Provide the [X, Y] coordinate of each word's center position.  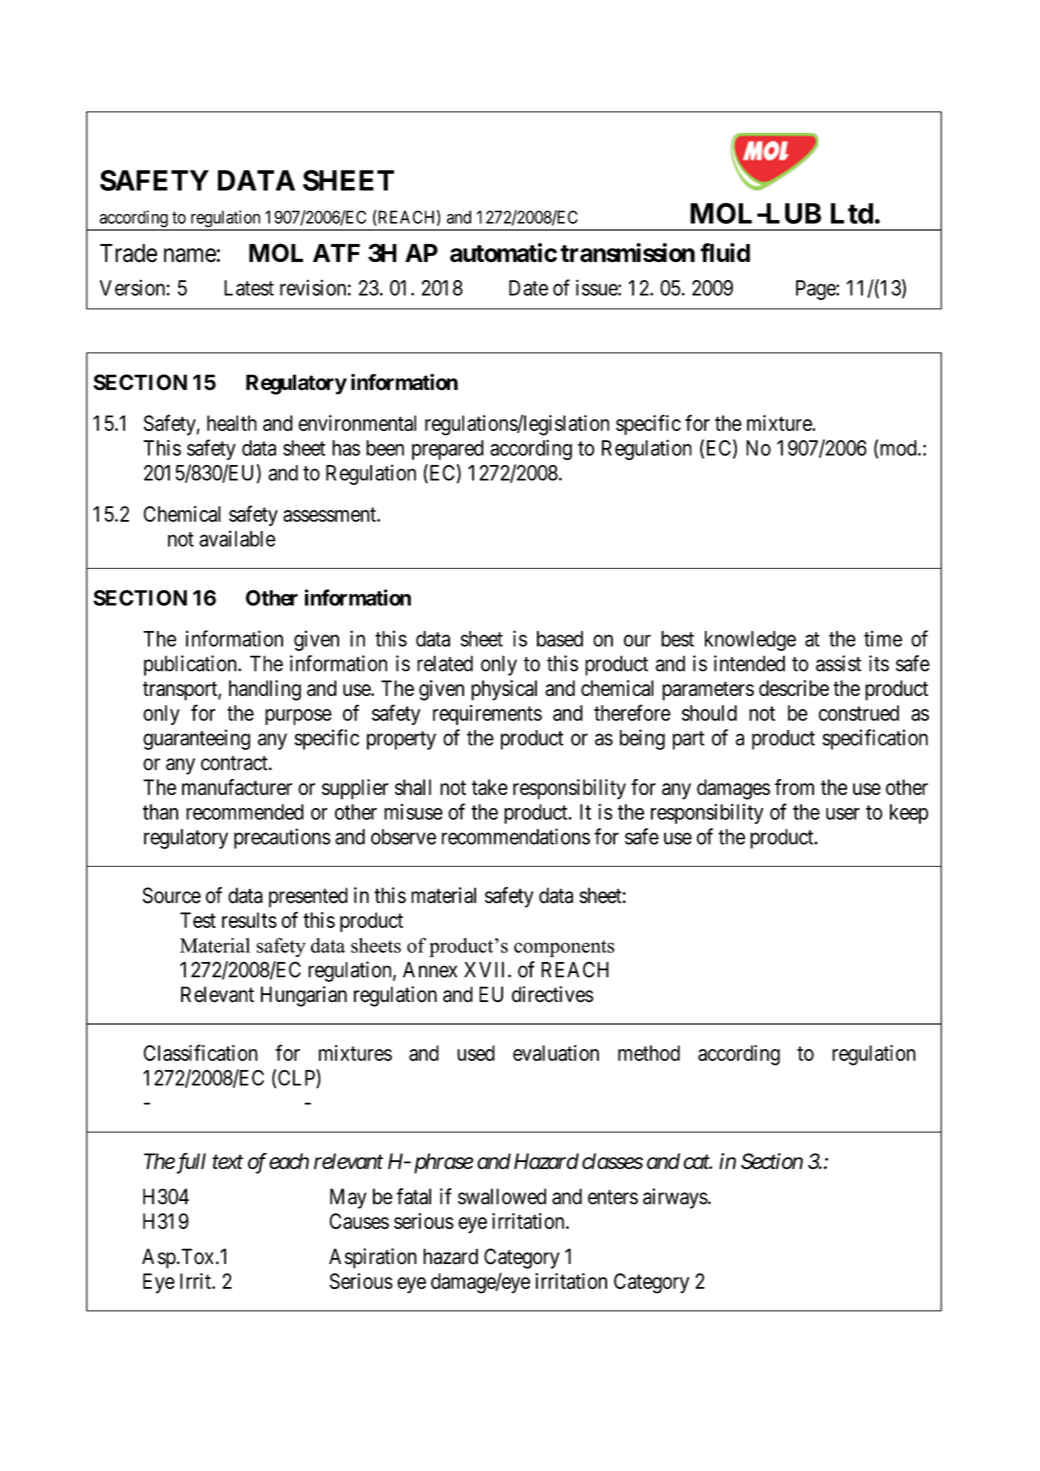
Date [528, 288]
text [227, 1162]
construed [859, 713]
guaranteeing [196, 739]
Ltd [852, 213]
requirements [487, 715]
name [190, 255]
